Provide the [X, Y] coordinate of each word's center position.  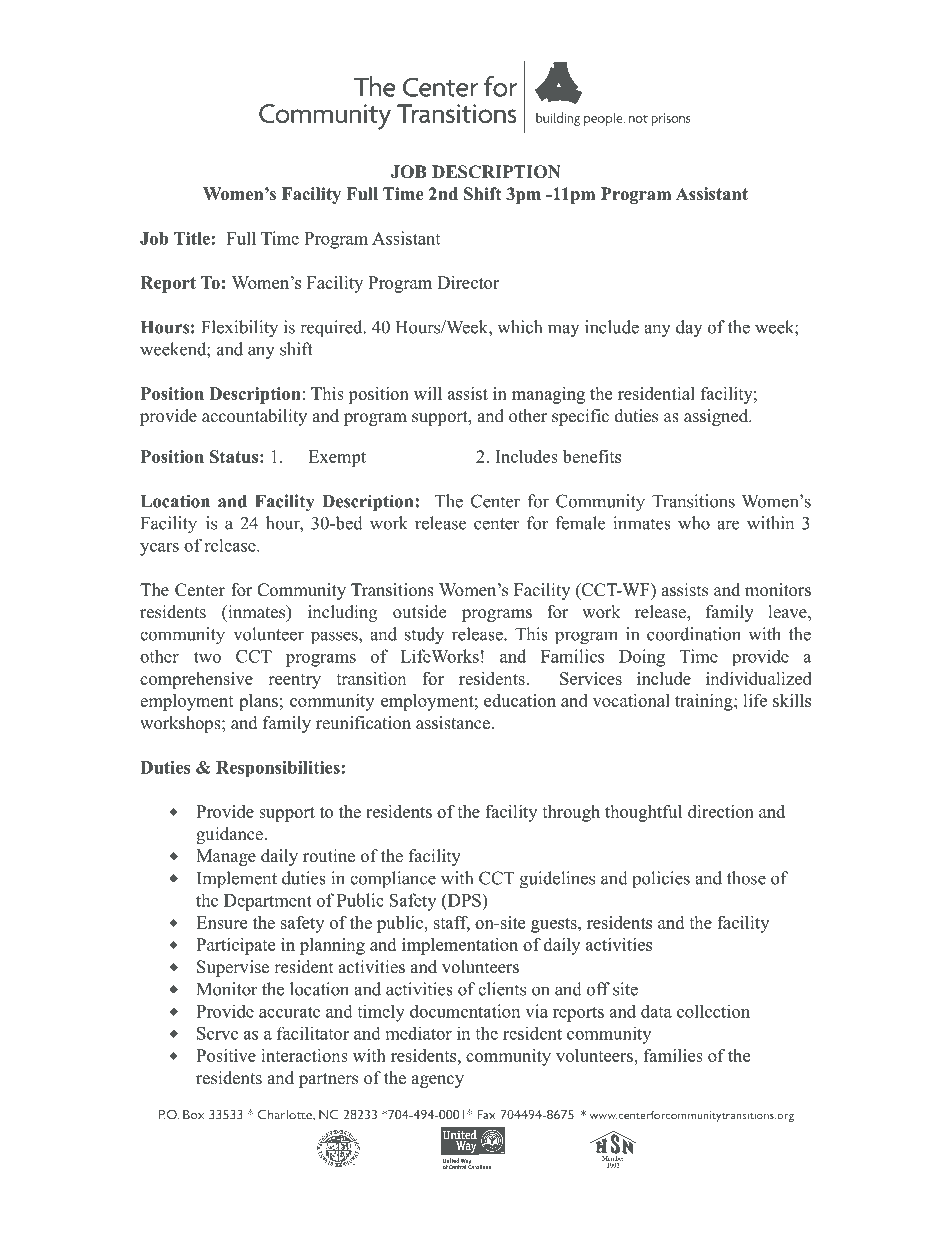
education [520, 700]
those [746, 878]
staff [452, 923]
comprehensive [196, 680]
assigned [717, 417]
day [689, 328]
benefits [592, 456]
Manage [226, 857]
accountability [254, 417]
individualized [759, 678]
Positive [226, 1055]
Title [192, 238]
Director [468, 282]
